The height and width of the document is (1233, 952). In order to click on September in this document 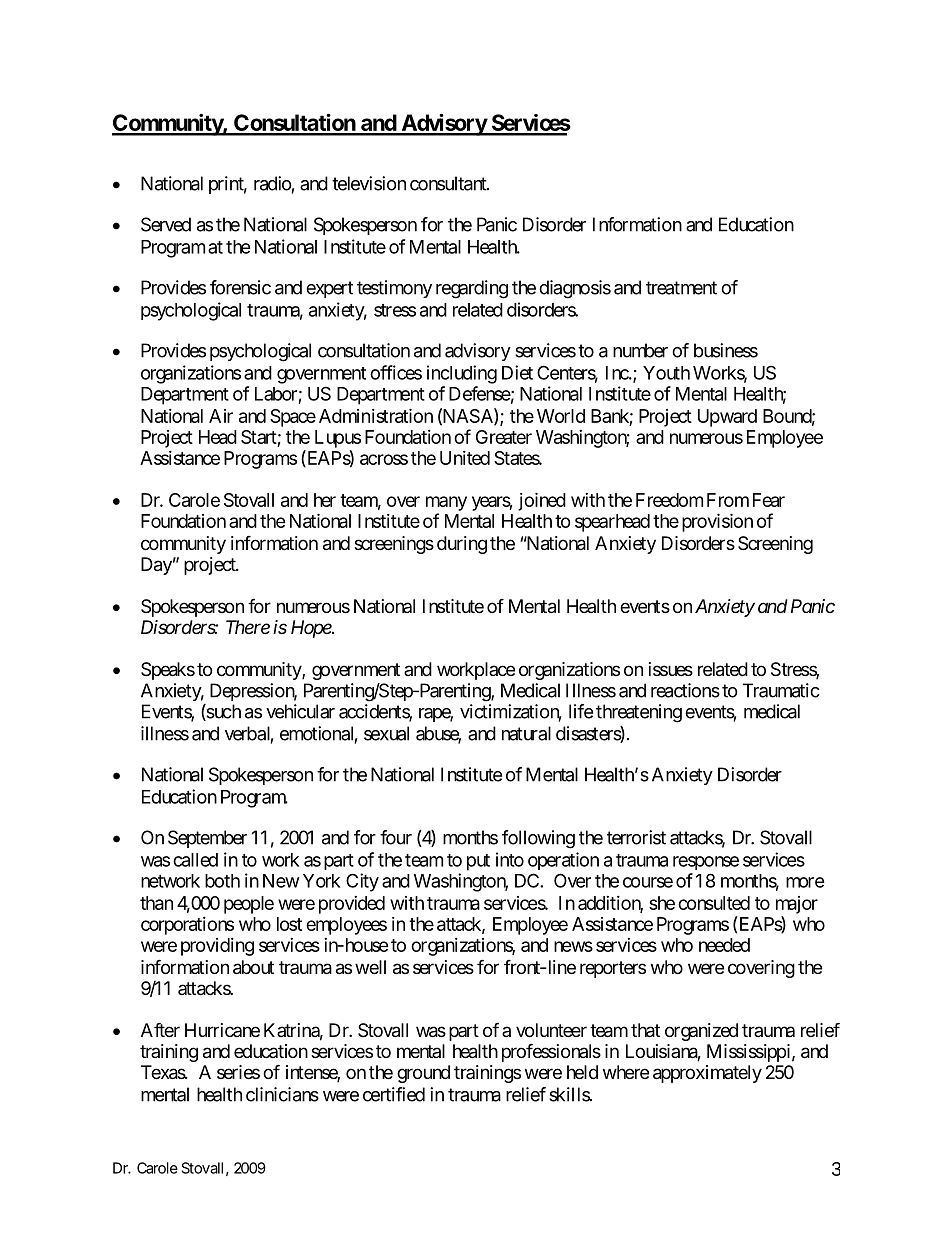, I will do `click(207, 839)`.
